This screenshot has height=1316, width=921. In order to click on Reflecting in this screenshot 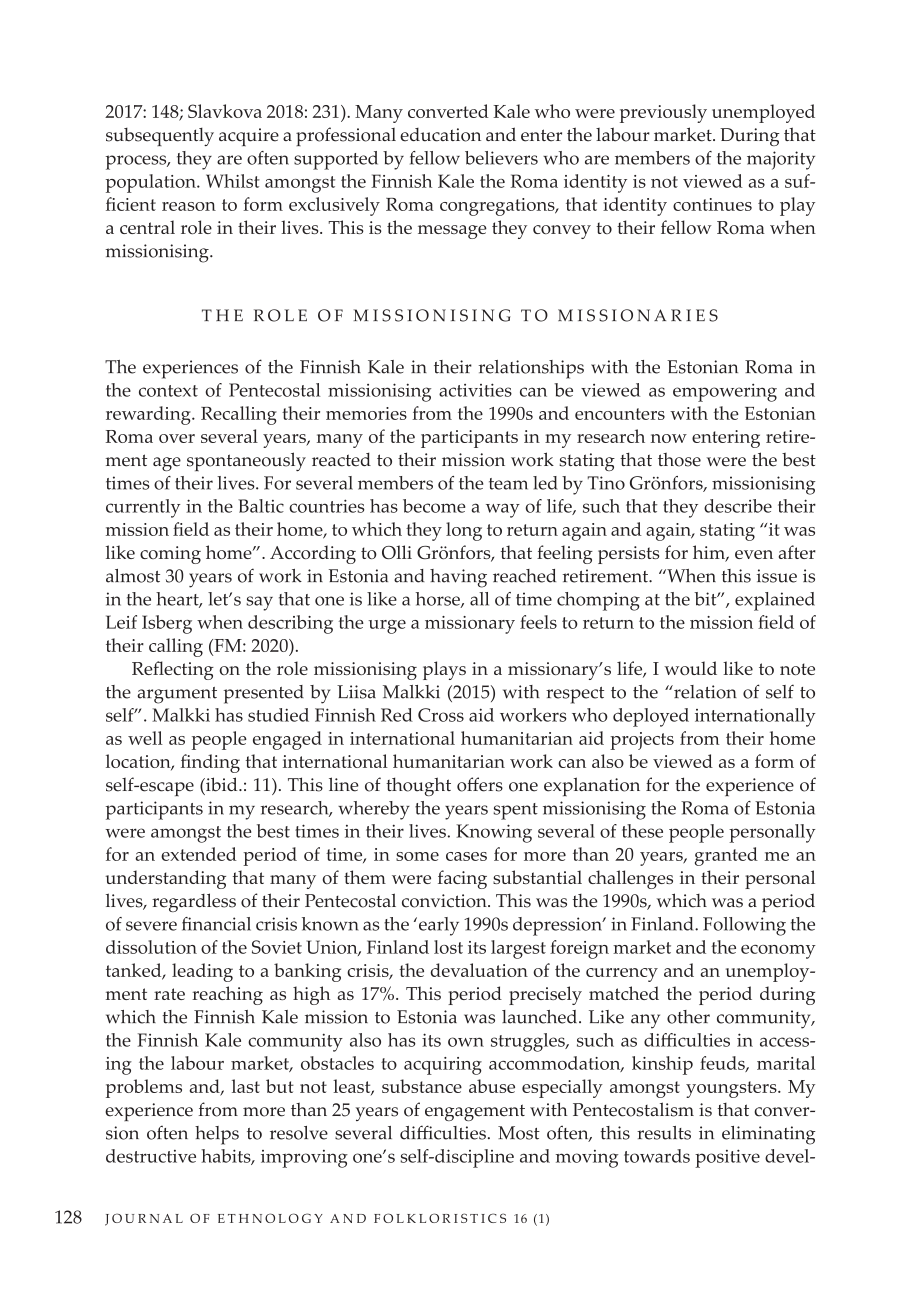, I will do `click(173, 670)`.
